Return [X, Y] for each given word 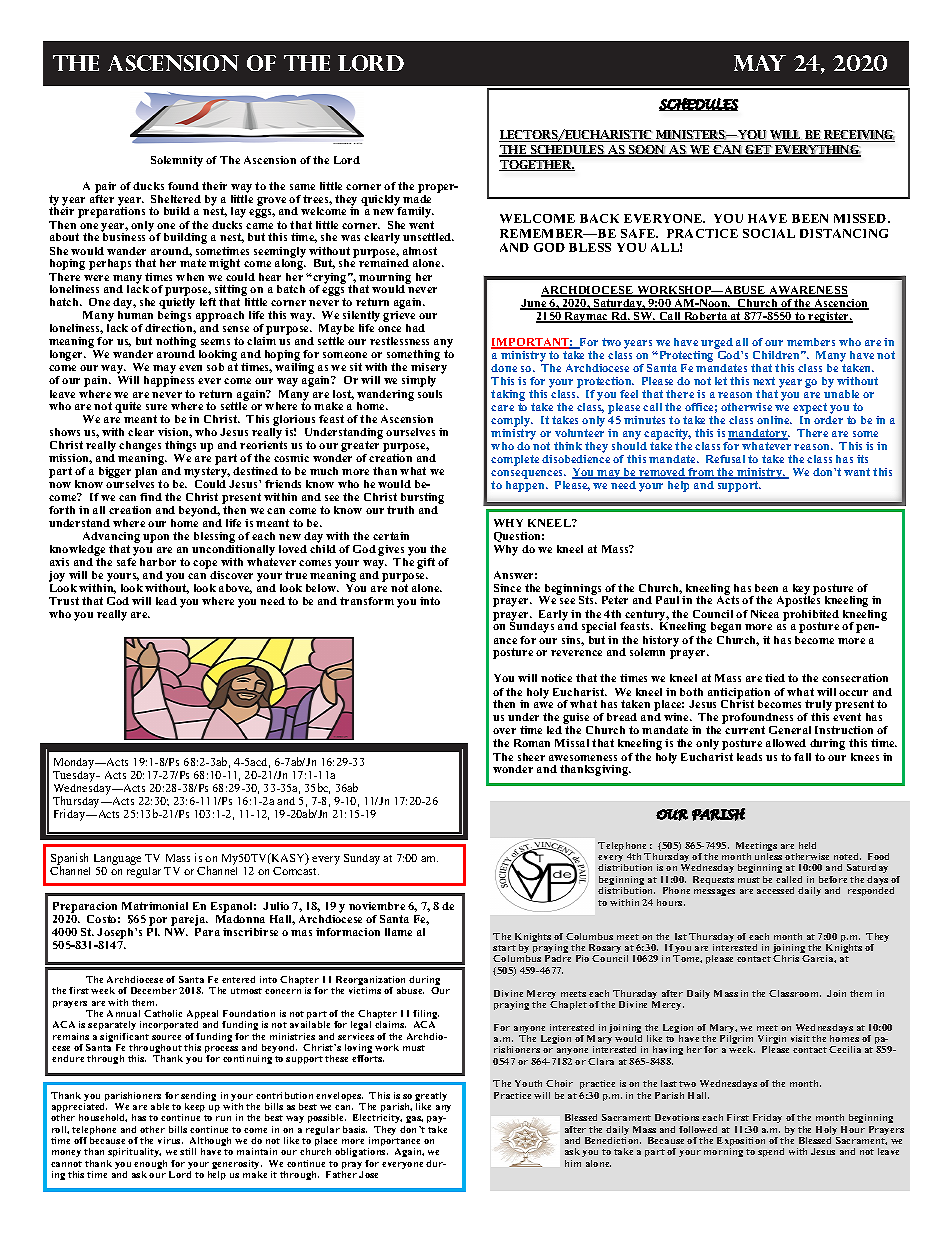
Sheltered [176, 199]
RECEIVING [858, 136]
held [807, 845]
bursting [422, 500]
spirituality [134, 1154]
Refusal [725, 459]
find [151, 497]
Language [117, 859]
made [417, 197]
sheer [531, 757]
